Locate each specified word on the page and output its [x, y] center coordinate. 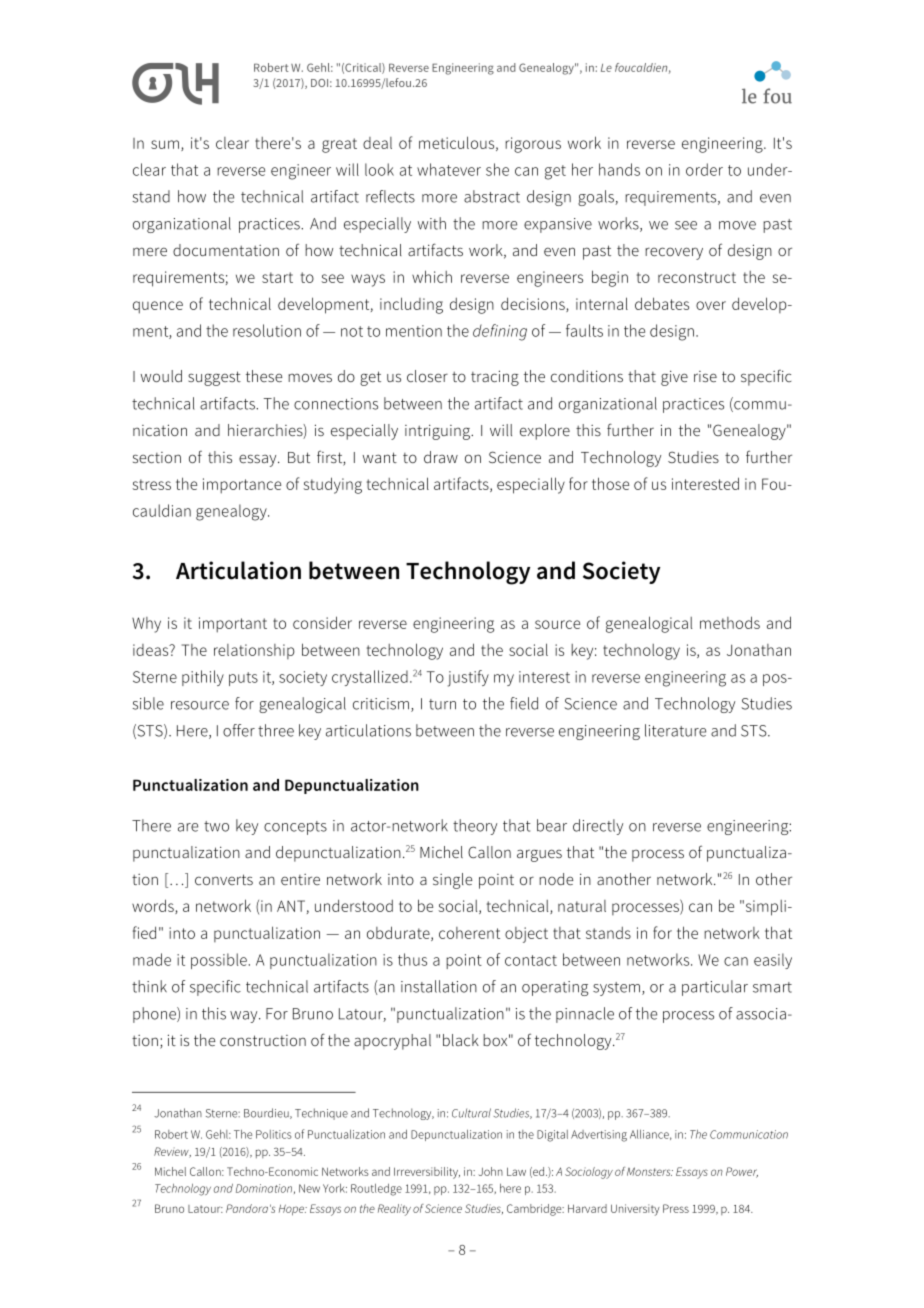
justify [468, 678]
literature [675, 730]
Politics [273, 1134]
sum [165, 144]
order [704, 169]
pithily [203, 678]
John [490, 1171]
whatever [449, 169]
